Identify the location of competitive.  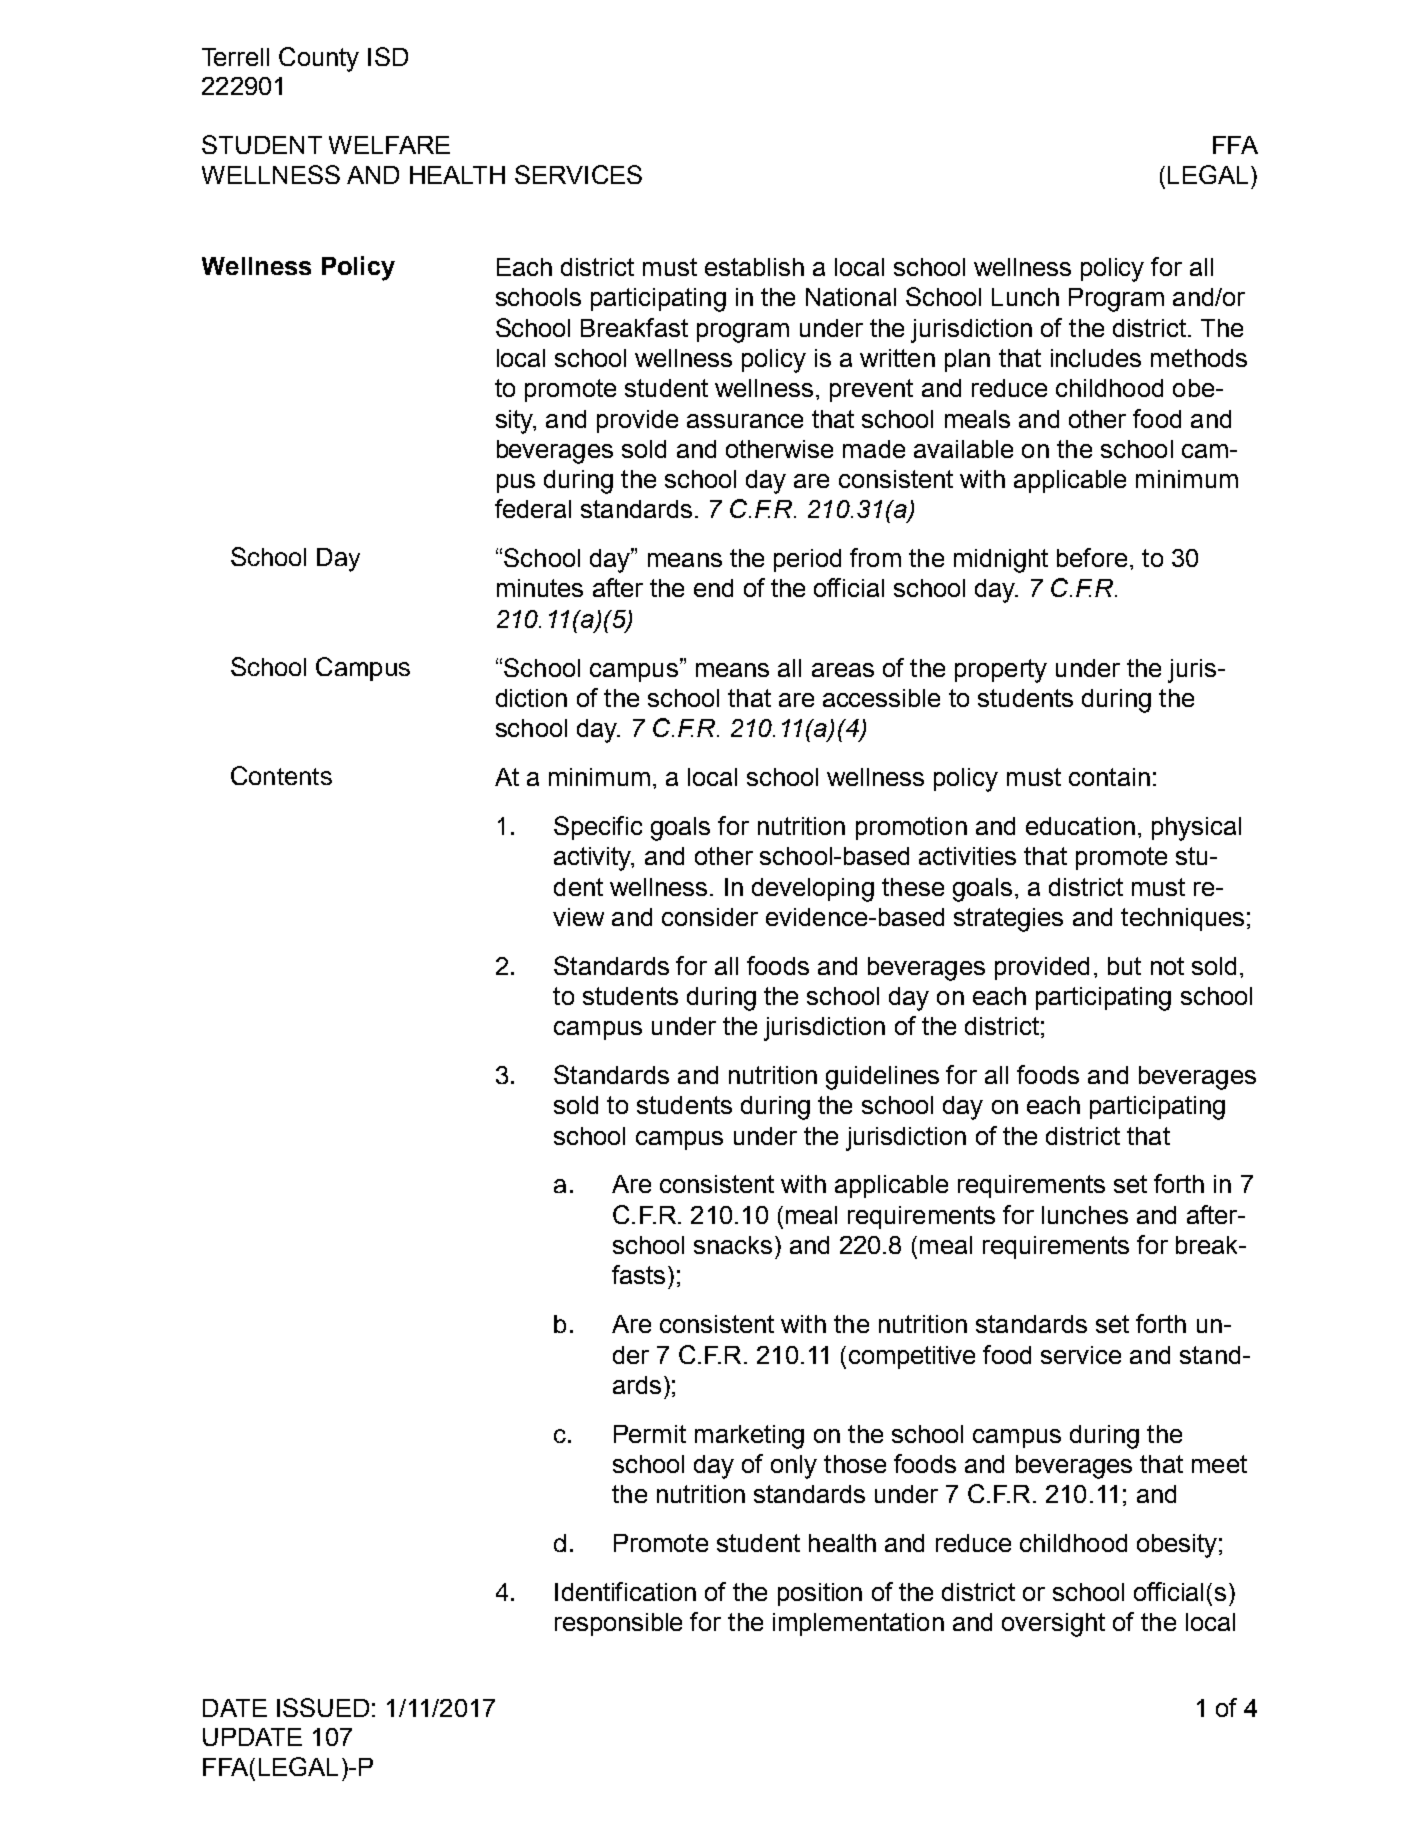
(912, 1357).
